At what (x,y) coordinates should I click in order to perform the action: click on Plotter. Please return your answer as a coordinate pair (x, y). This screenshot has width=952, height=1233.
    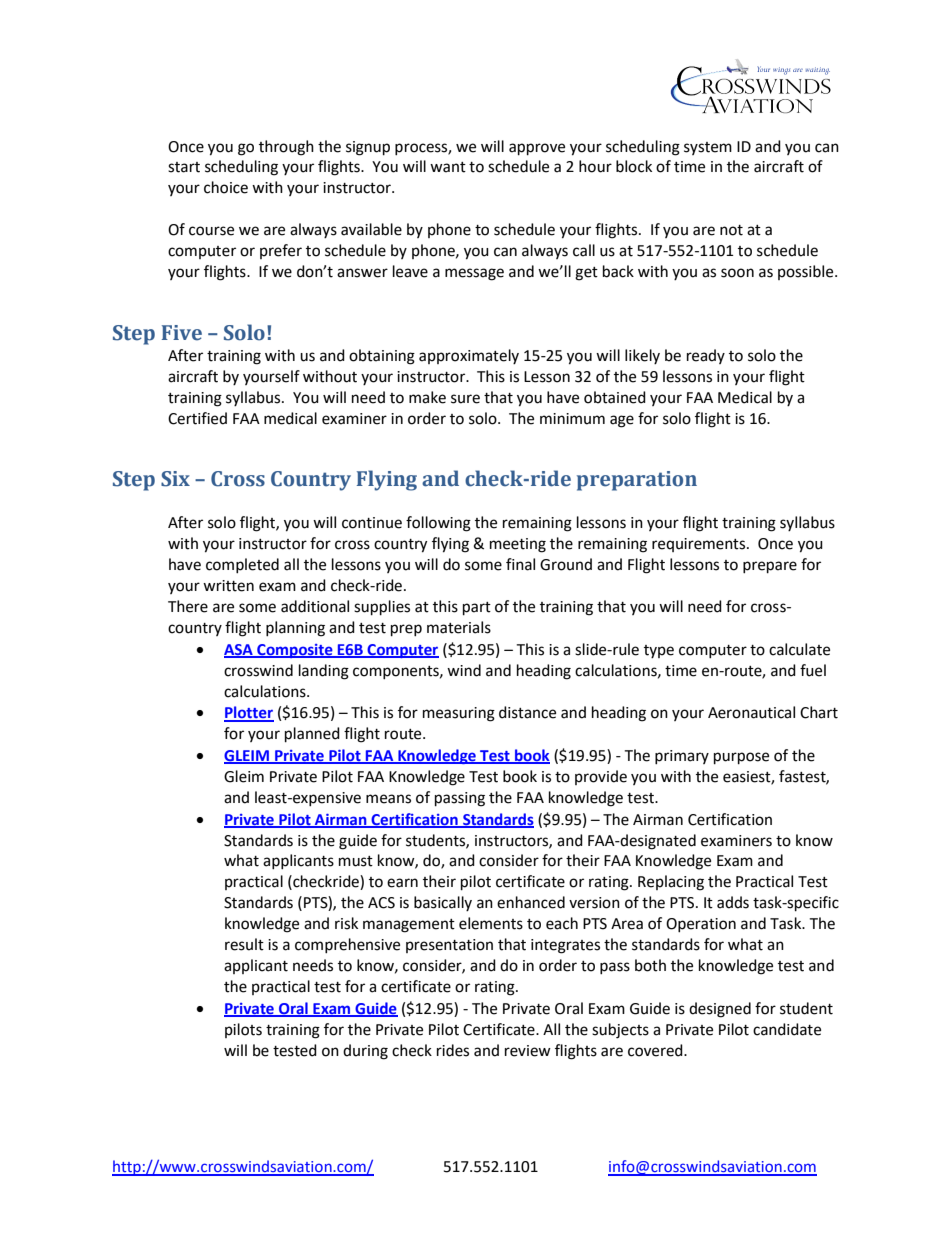
    Looking at the image, I should click on (249, 713).
